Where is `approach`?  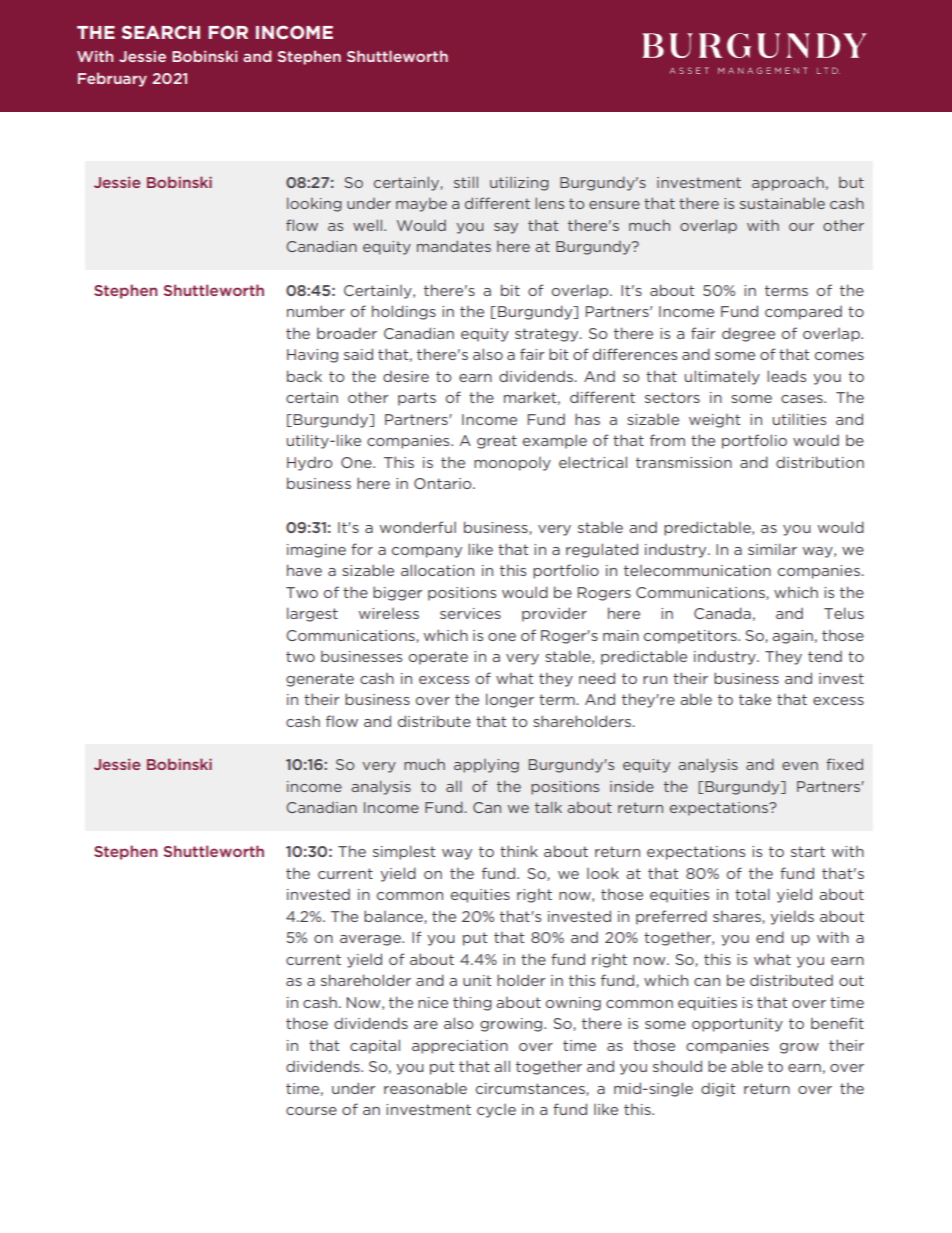 approach is located at coordinates (788, 183).
